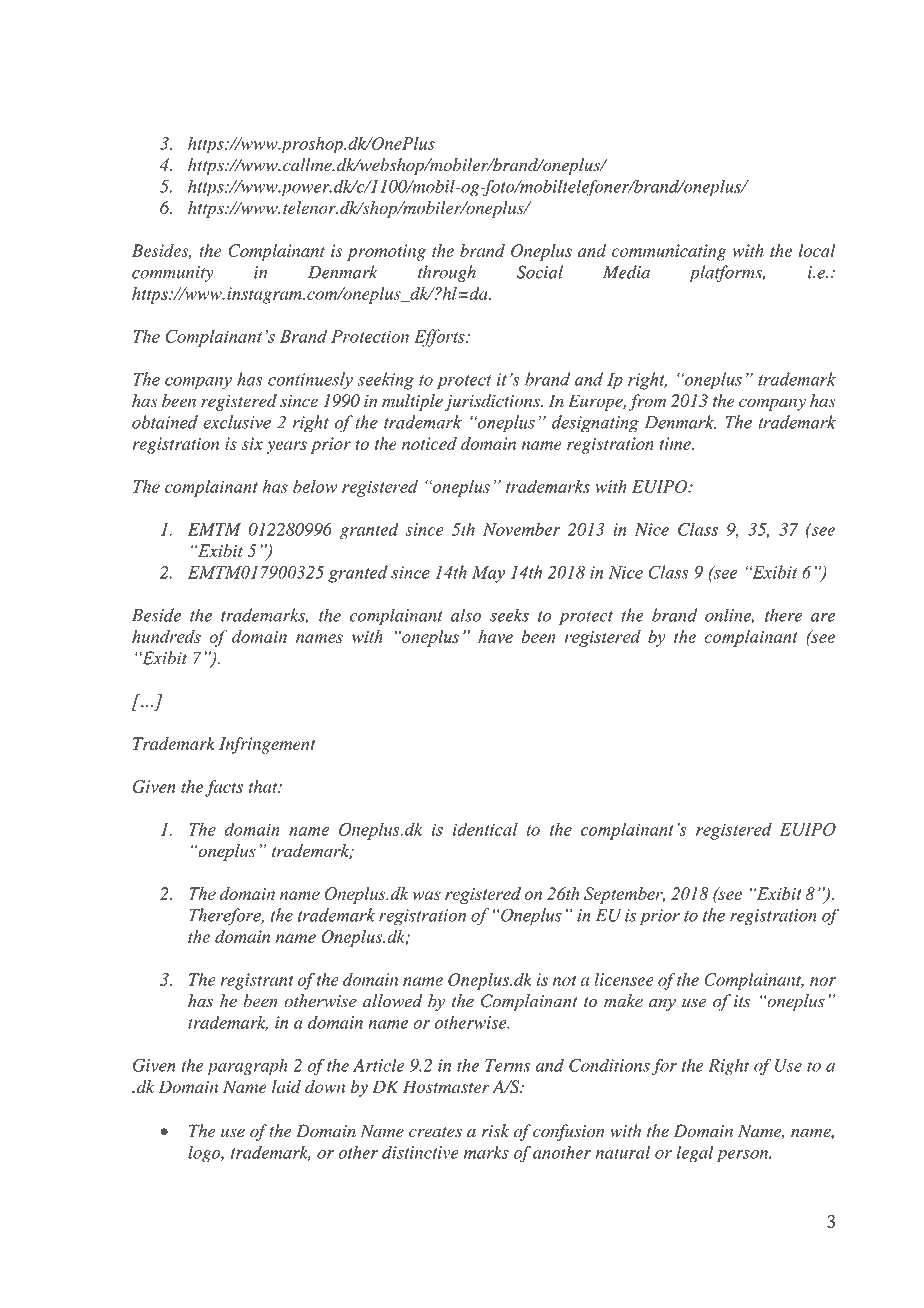 This screenshot has height=1308, width=924. Describe the element at coordinates (676, 443) in the screenshot. I see `time` at that location.
